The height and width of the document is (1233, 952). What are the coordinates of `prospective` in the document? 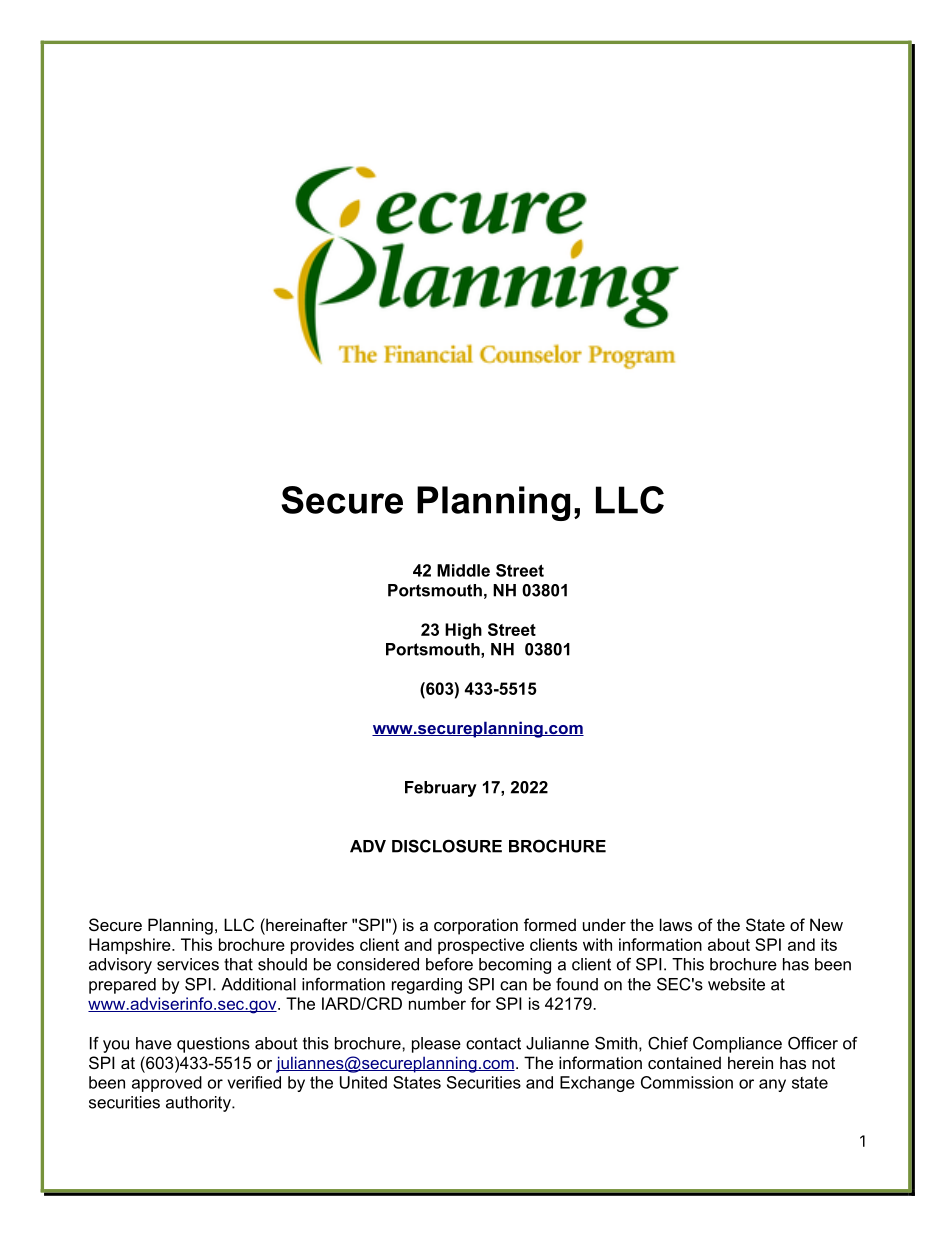 It's located at (481, 946).
